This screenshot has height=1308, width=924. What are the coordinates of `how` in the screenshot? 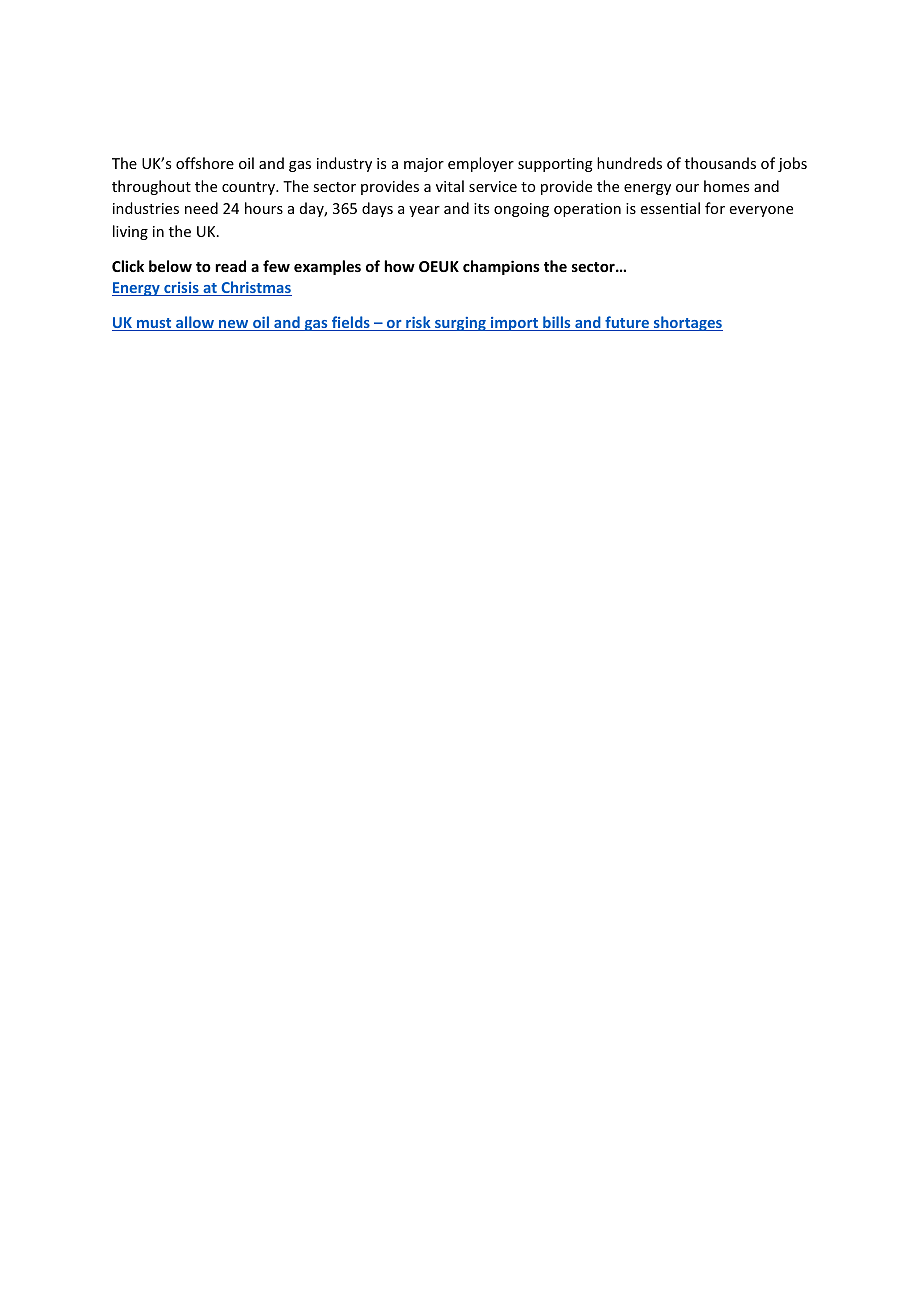 It's located at (399, 266).
